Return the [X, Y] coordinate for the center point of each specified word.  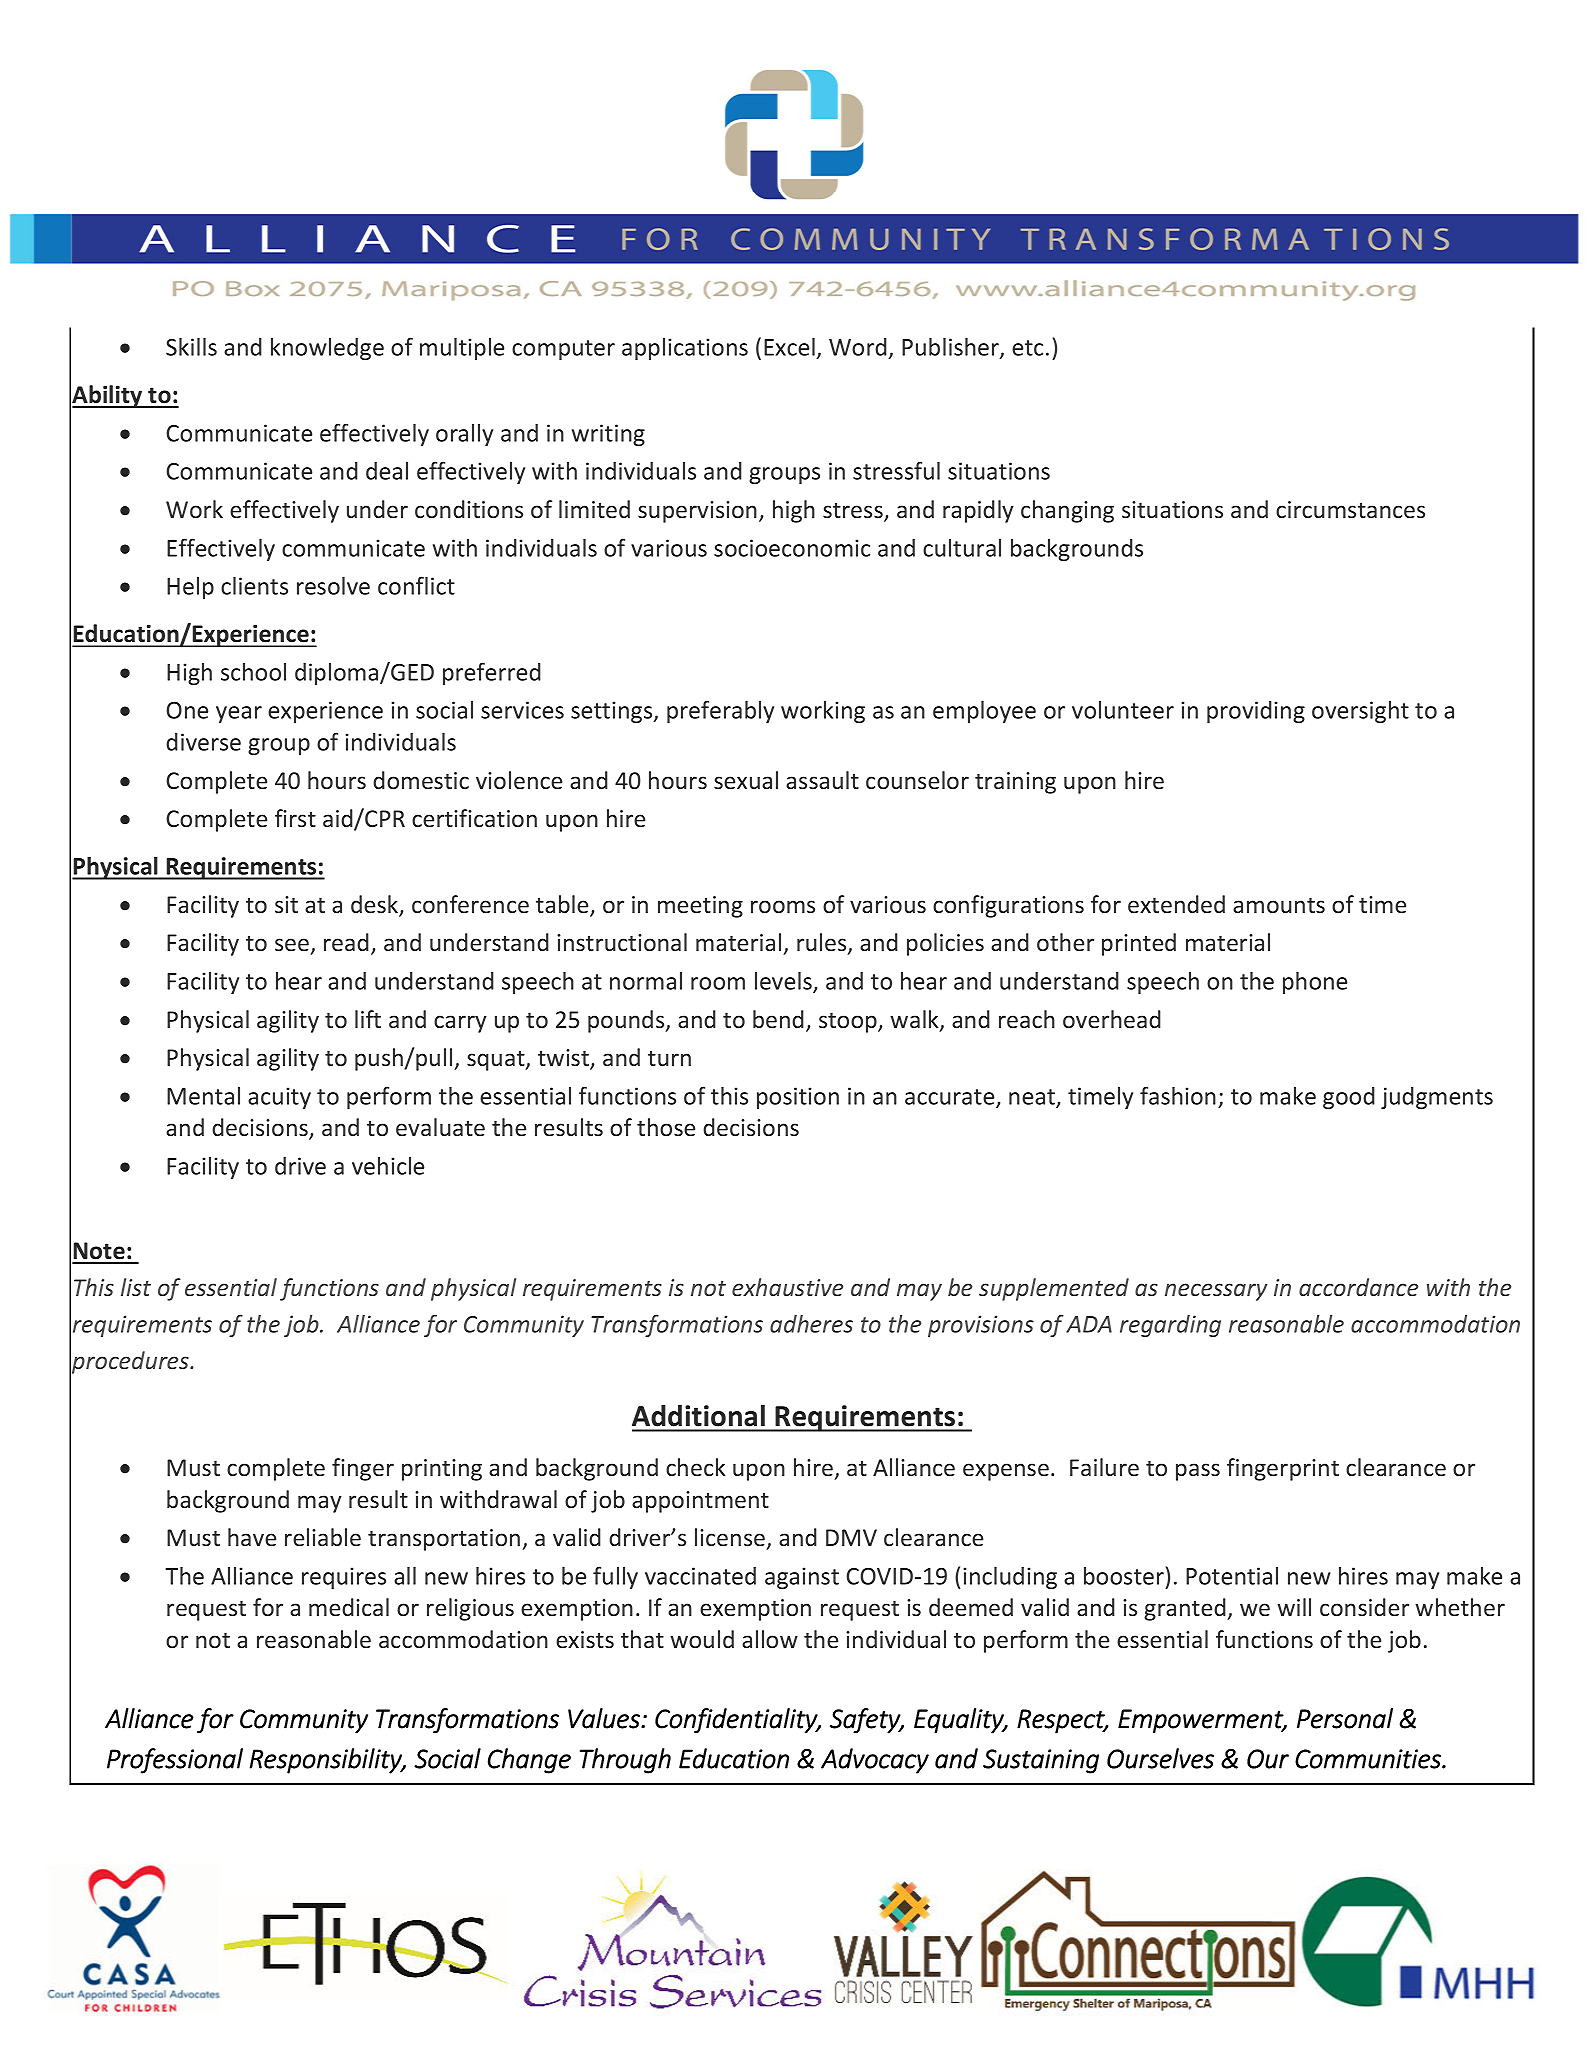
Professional [175, 1761]
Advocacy [875, 1761]
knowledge [327, 349]
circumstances [1350, 509]
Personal [1345, 1718]
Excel [790, 348]
